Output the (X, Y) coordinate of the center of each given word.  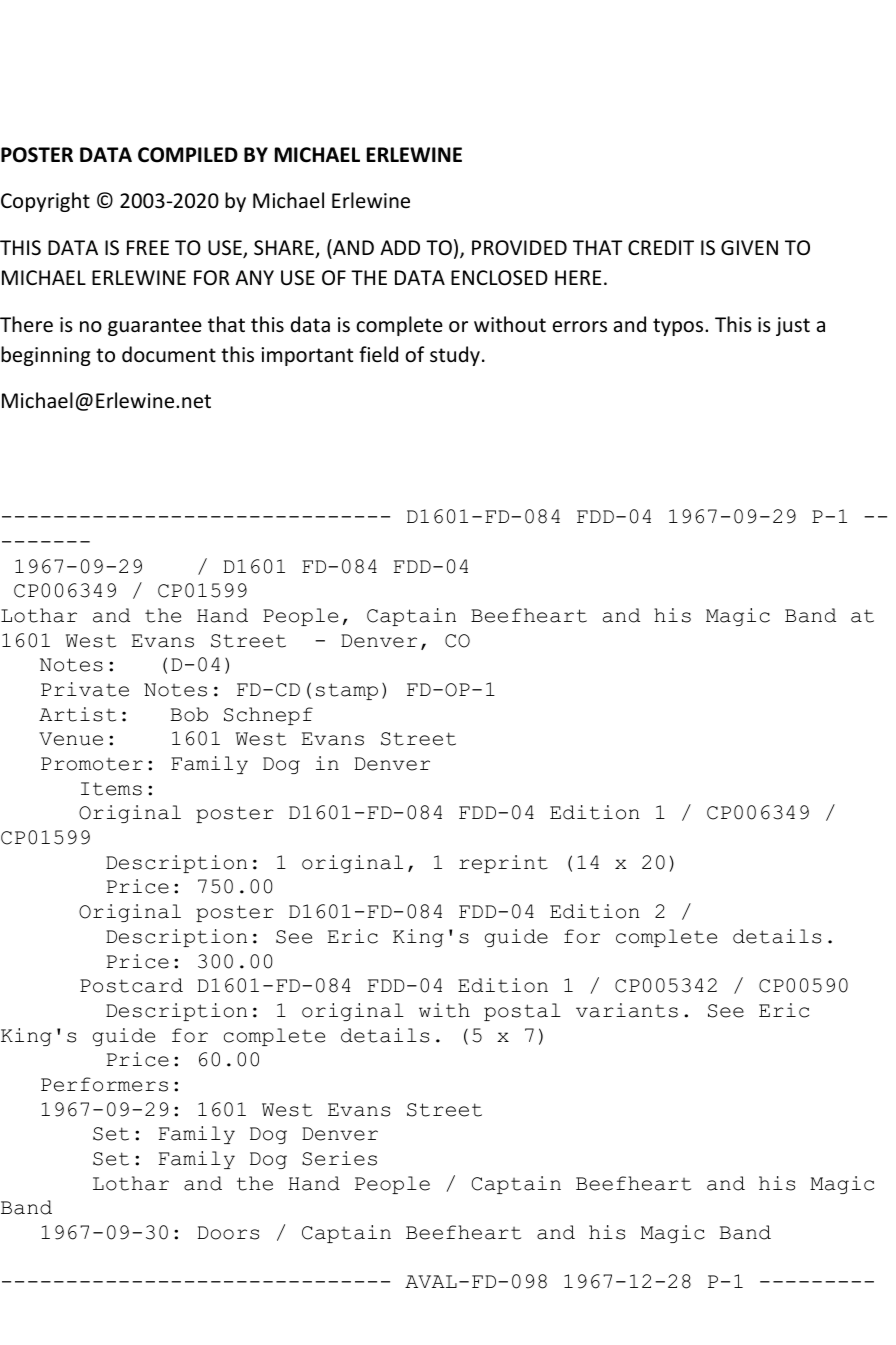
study (455, 356)
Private (85, 689)
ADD (400, 247)
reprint (503, 864)
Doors (228, 1233)
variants (627, 1010)
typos (679, 327)
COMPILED (188, 155)
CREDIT (661, 247)
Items (111, 789)
